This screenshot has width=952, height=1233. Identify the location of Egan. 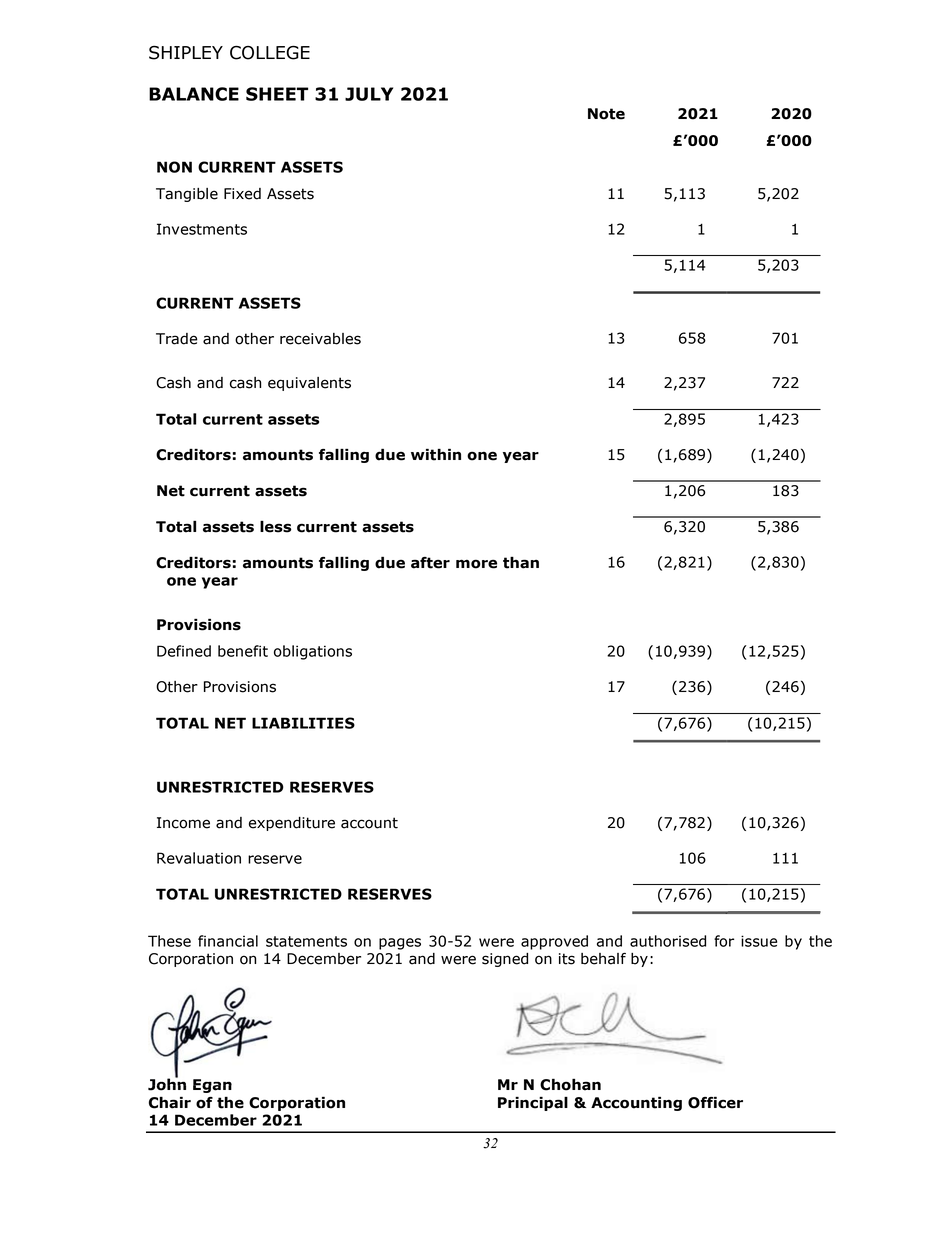
(212, 1086).
